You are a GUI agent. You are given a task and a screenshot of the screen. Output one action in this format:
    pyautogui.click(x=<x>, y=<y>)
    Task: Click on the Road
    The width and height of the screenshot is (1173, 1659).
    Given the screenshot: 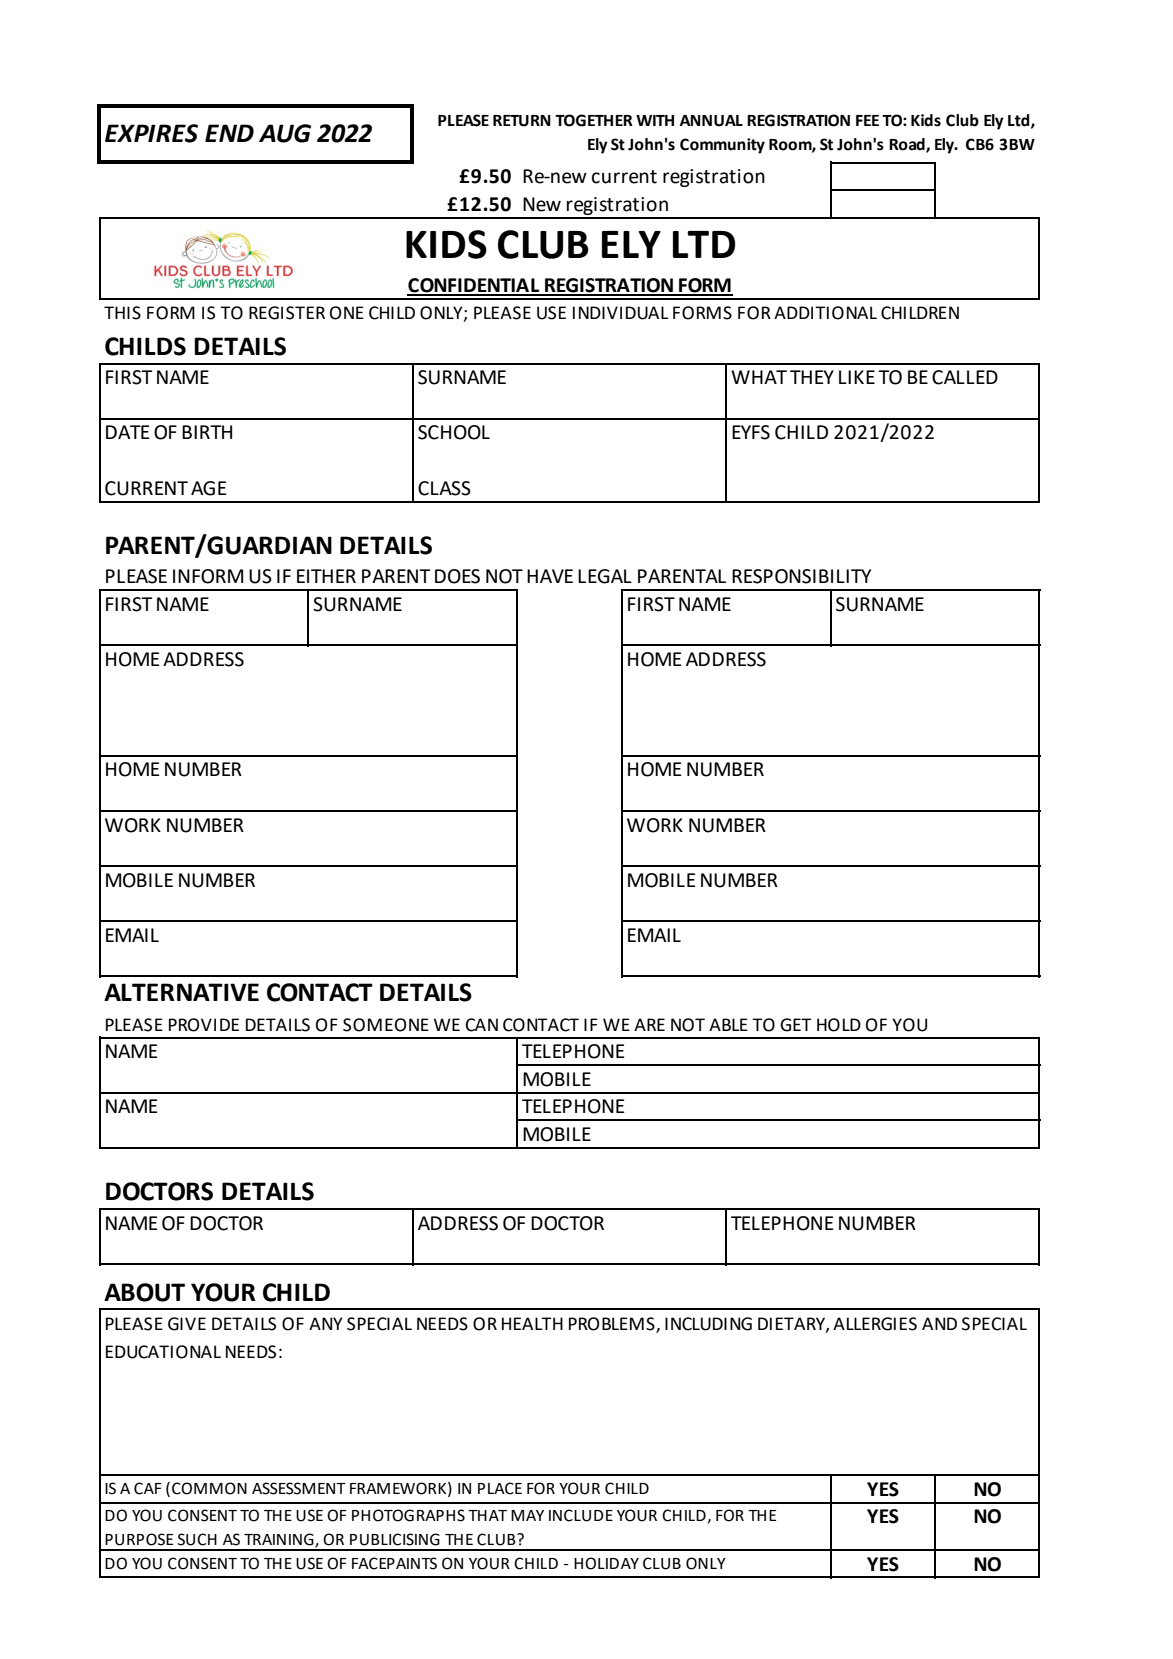 What is the action you would take?
    pyautogui.click(x=908, y=145)
